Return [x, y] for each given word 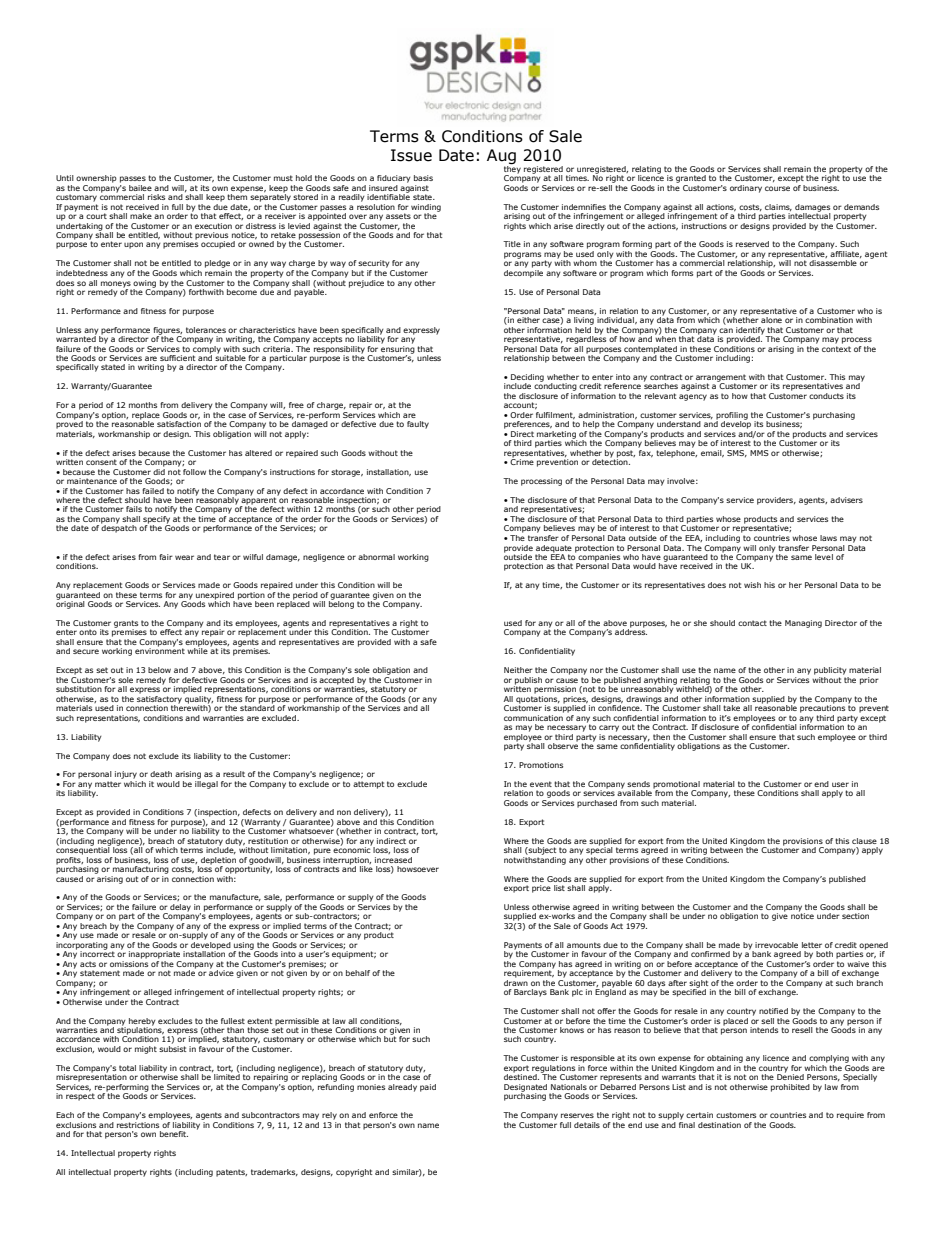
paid [428, 1088]
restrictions [139, 1123]
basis [423, 178]
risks [156, 197]
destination [719, 1125]
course [777, 188]
